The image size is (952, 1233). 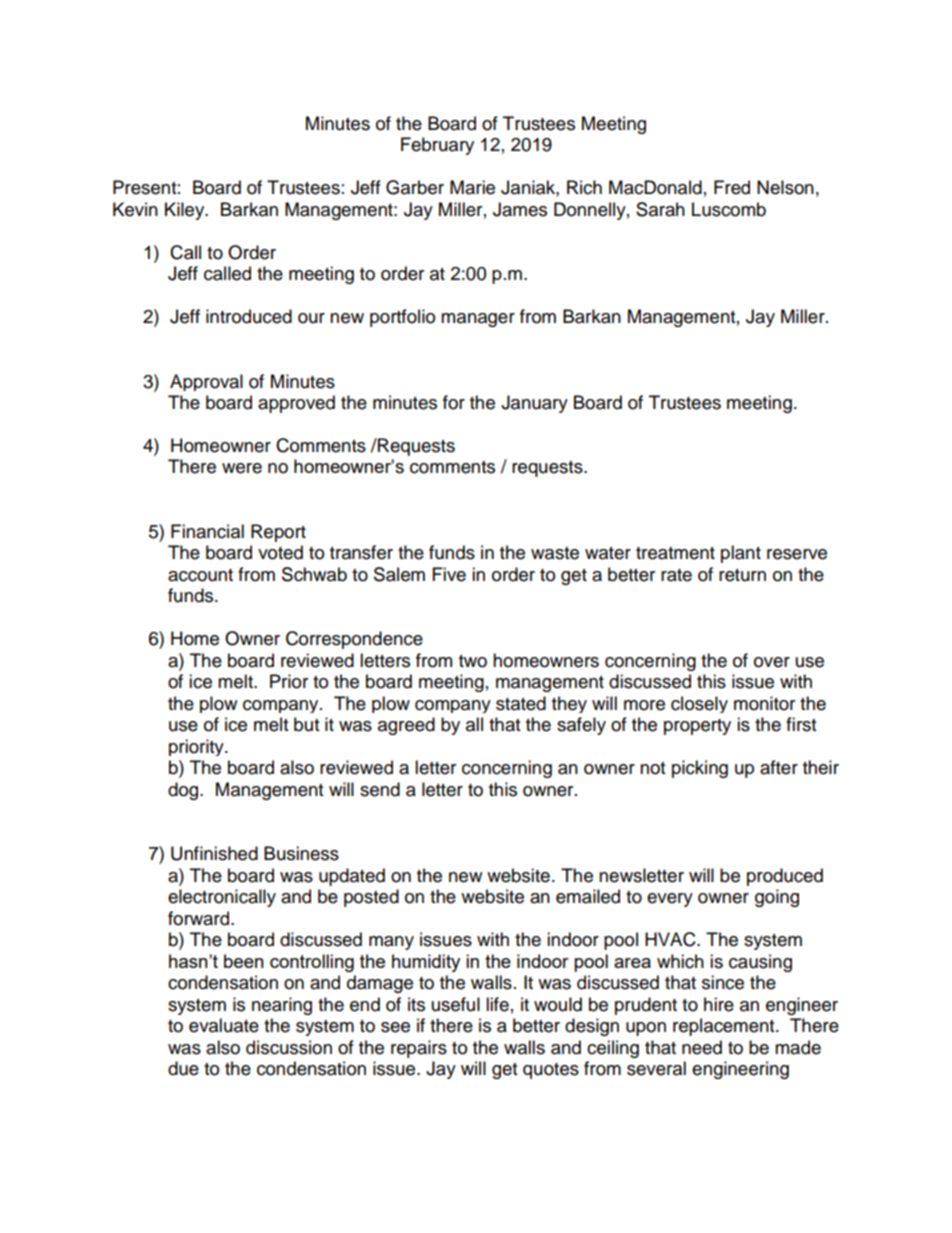 What do you see at coordinates (419, 1049) in the document?
I see `repairs` at bounding box center [419, 1049].
